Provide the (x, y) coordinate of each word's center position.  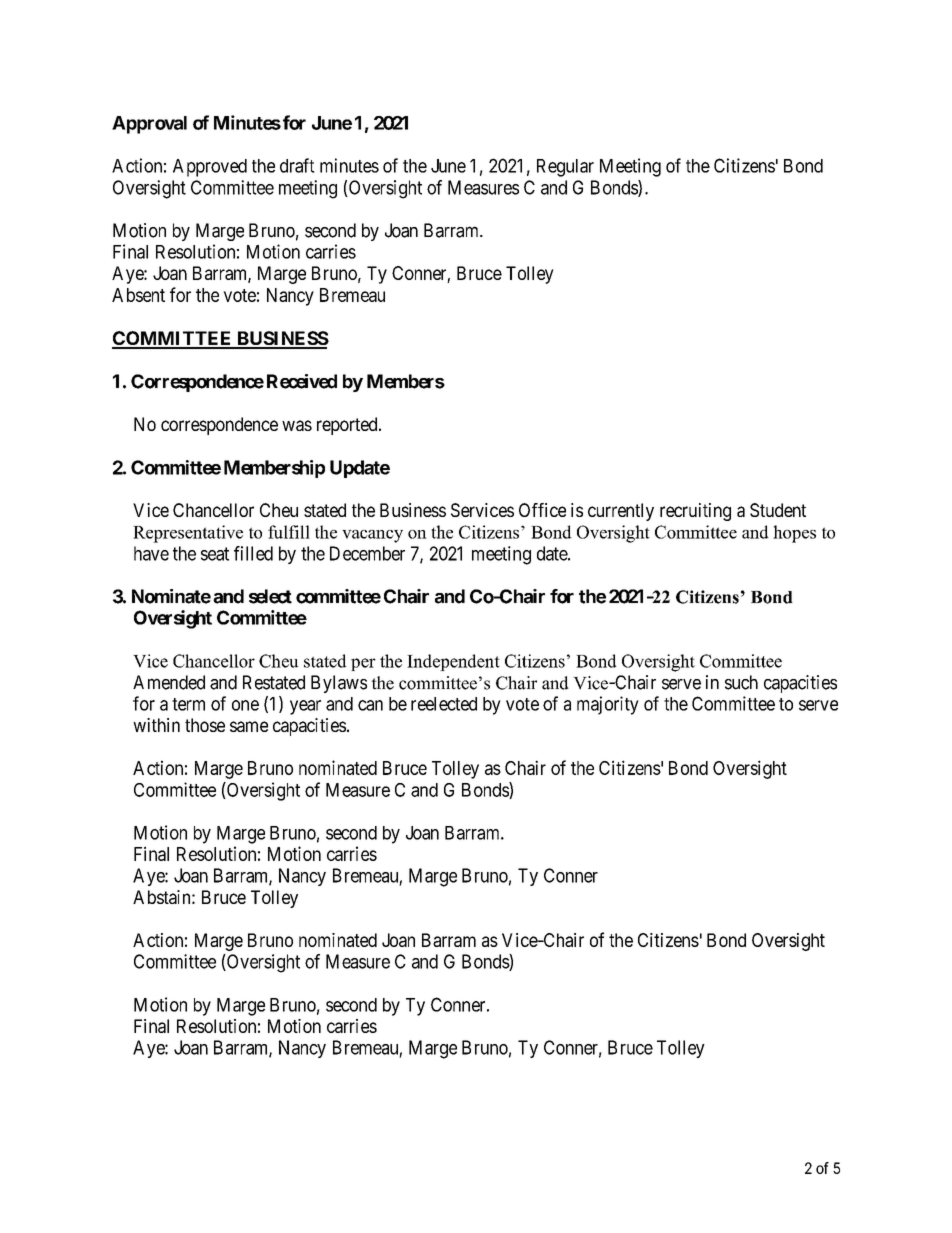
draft (297, 165)
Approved (210, 168)
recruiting (695, 512)
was (297, 425)
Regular (565, 168)
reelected (444, 704)
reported (348, 426)
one (245, 705)
